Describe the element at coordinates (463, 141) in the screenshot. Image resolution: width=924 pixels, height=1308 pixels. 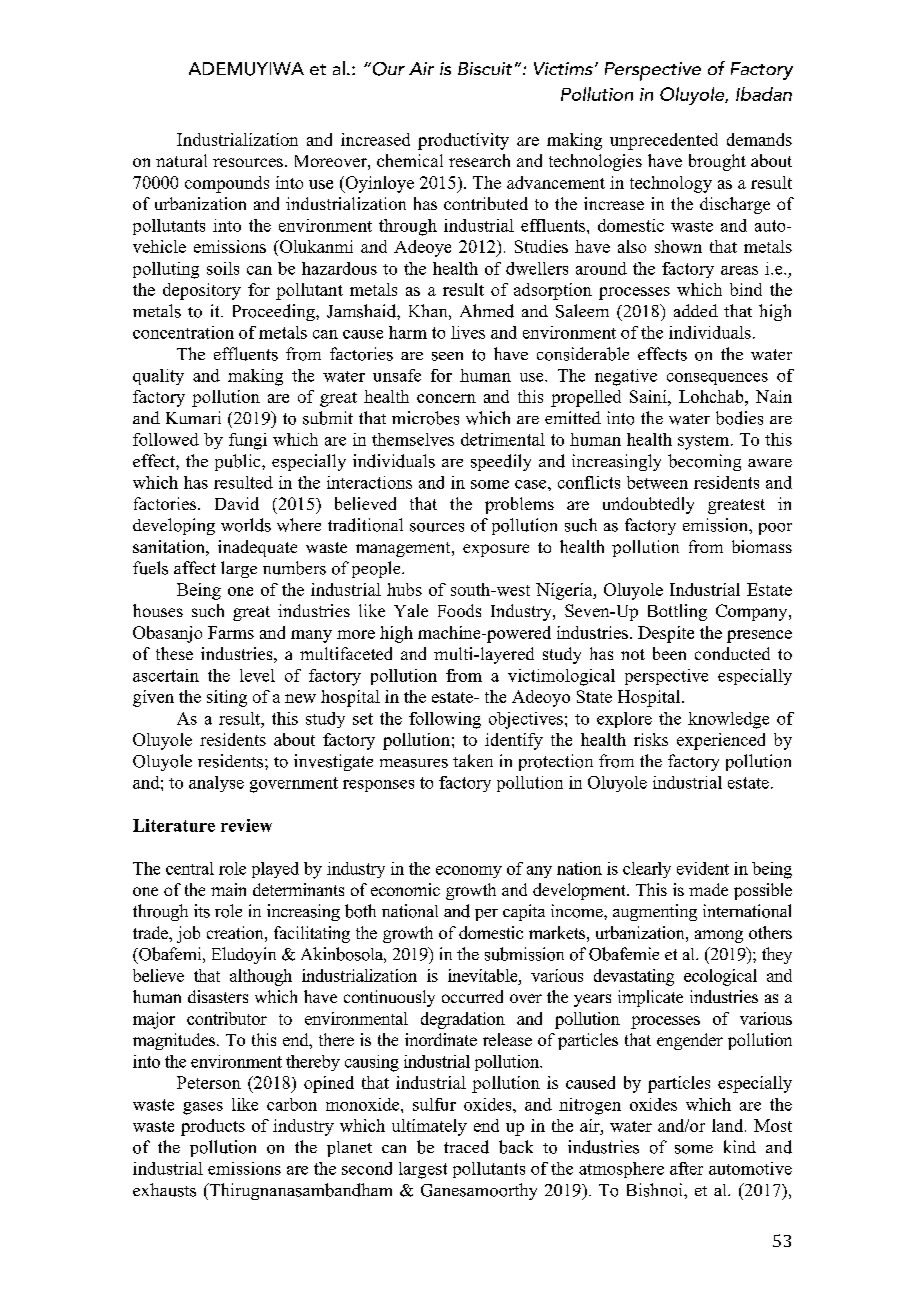
I see `productivity` at that location.
